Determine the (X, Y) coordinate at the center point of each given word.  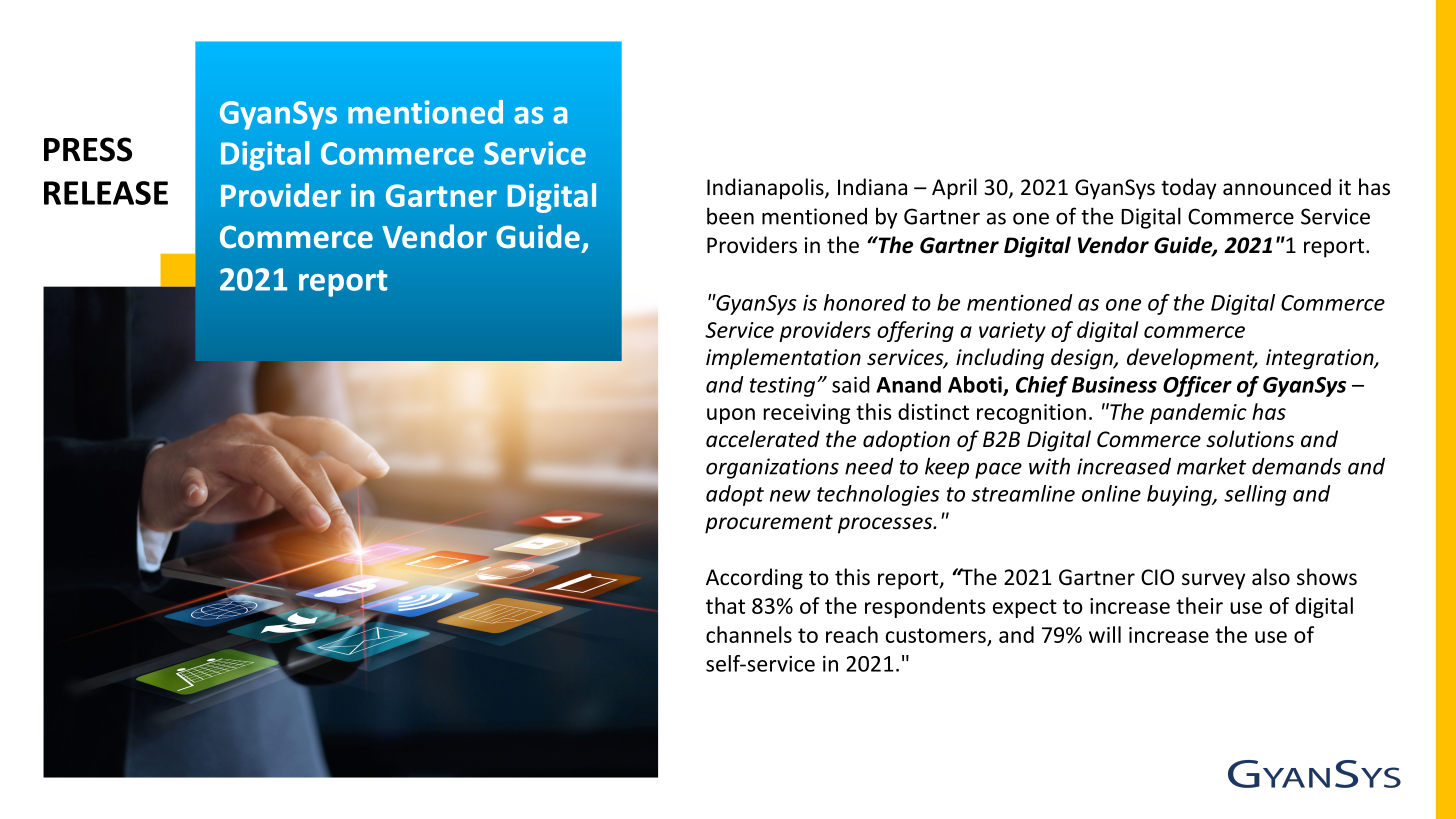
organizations (772, 468)
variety (1012, 332)
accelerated (763, 439)
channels (749, 634)
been (730, 216)
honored (865, 302)
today (1189, 189)
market (1211, 466)
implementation (783, 359)
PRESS (88, 149)
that (725, 605)
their (1199, 605)
